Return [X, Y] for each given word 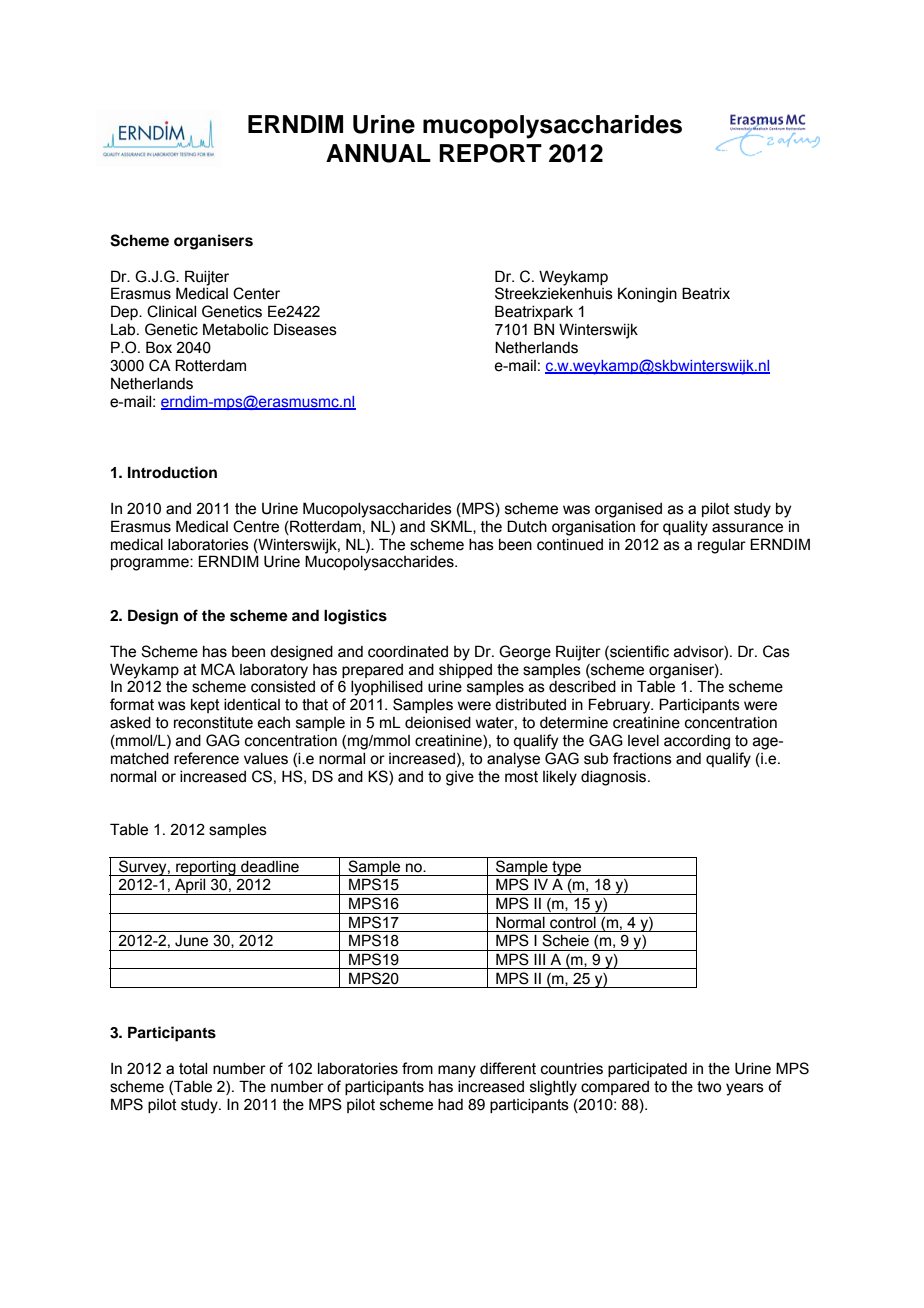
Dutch [527, 526]
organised [628, 510]
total [193, 1069]
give [460, 778]
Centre [256, 526]
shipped [465, 671]
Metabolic [236, 329]
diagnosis [615, 778]
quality [685, 528]
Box [159, 347]
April [190, 887]
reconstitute [213, 723]
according [697, 742]
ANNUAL [378, 153]
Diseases [305, 329]
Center [256, 293]
